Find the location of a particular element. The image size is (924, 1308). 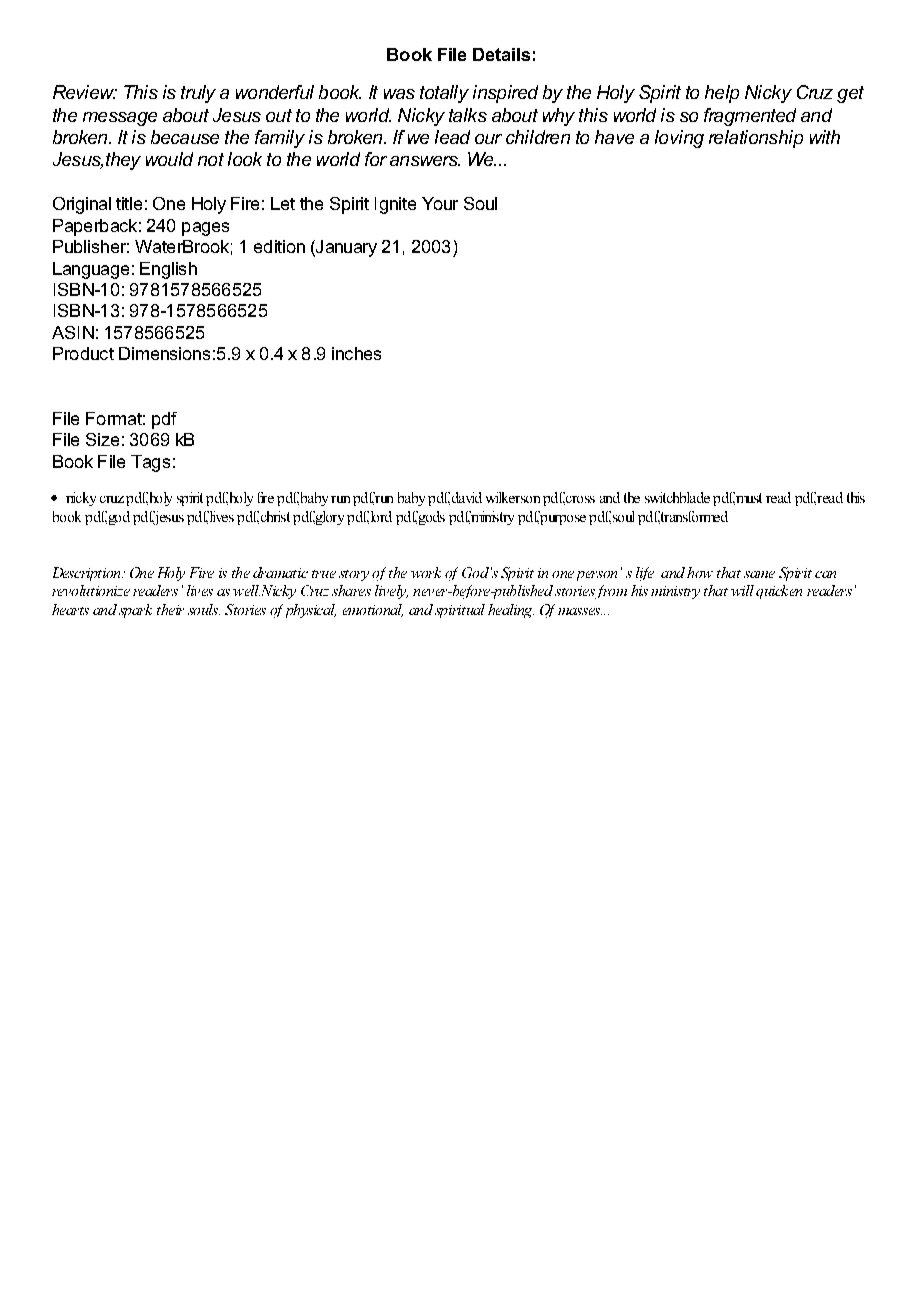

inches is located at coordinates (356, 353).
